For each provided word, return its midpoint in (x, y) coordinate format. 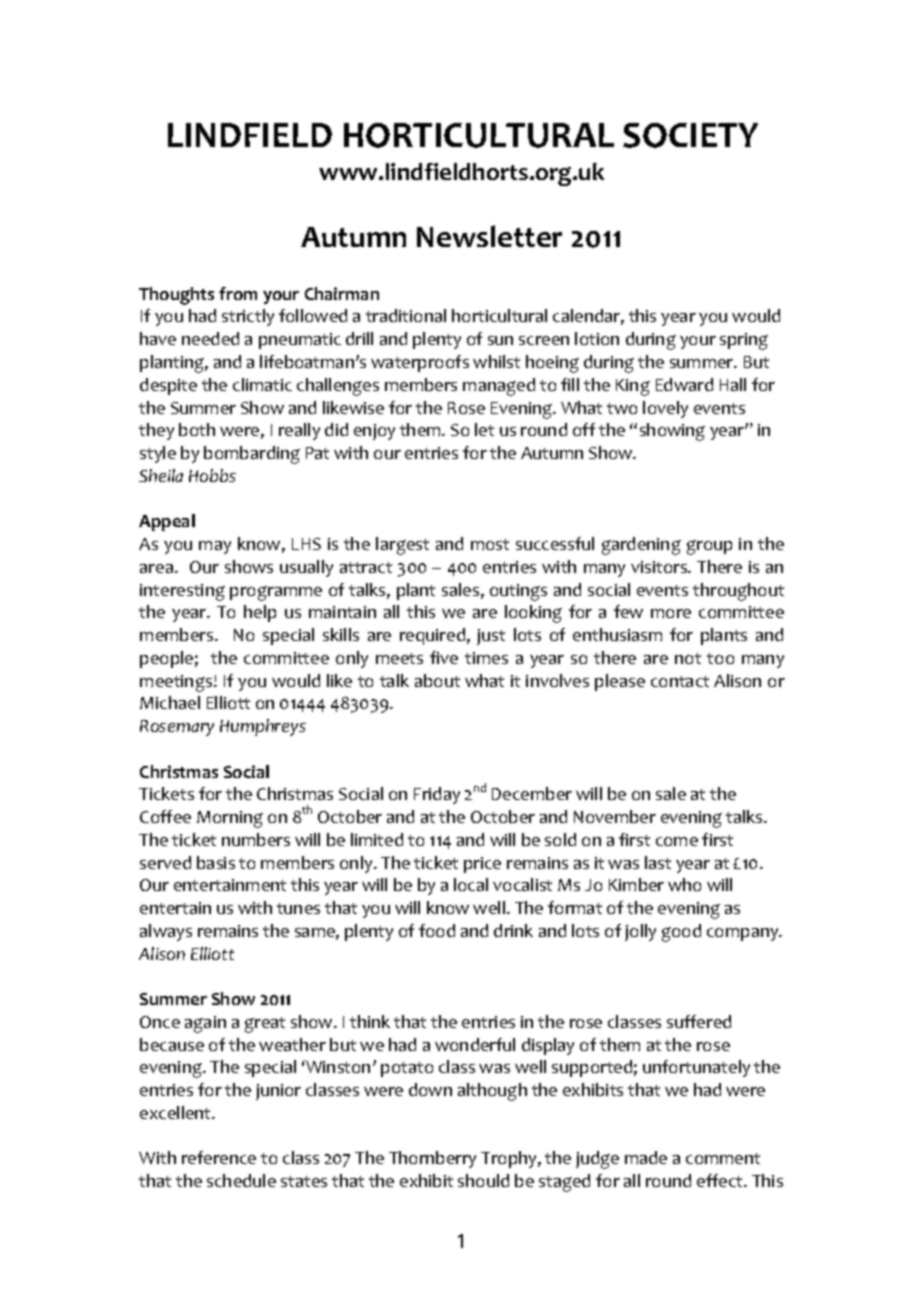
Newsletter (489, 236)
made (646, 1157)
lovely (665, 409)
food (437, 930)
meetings (177, 683)
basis (216, 862)
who (684, 884)
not (688, 658)
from (238, 293)
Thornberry (432, 1159)
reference (219, 1157)
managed (499, 387)
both (197, 429)
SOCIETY (690, 135)
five (444, 657)
